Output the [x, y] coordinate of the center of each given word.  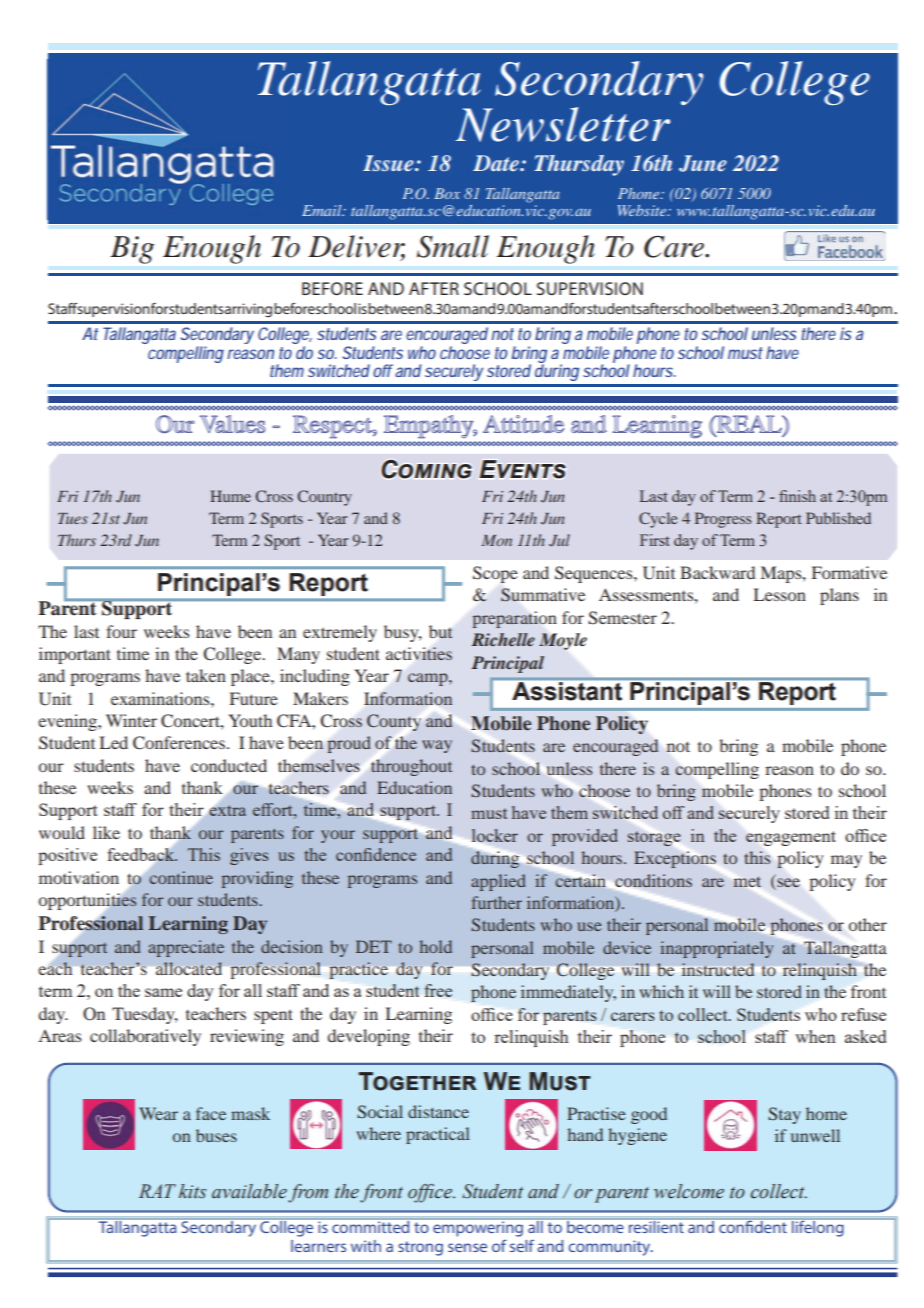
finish [797, 496]
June [703, 163]
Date [497, 163]
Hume [230, 496]
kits [192, 1191]
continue [181, 877]
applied [498, 882]
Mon [496, 540]
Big [132, 250]
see [788, 882]
